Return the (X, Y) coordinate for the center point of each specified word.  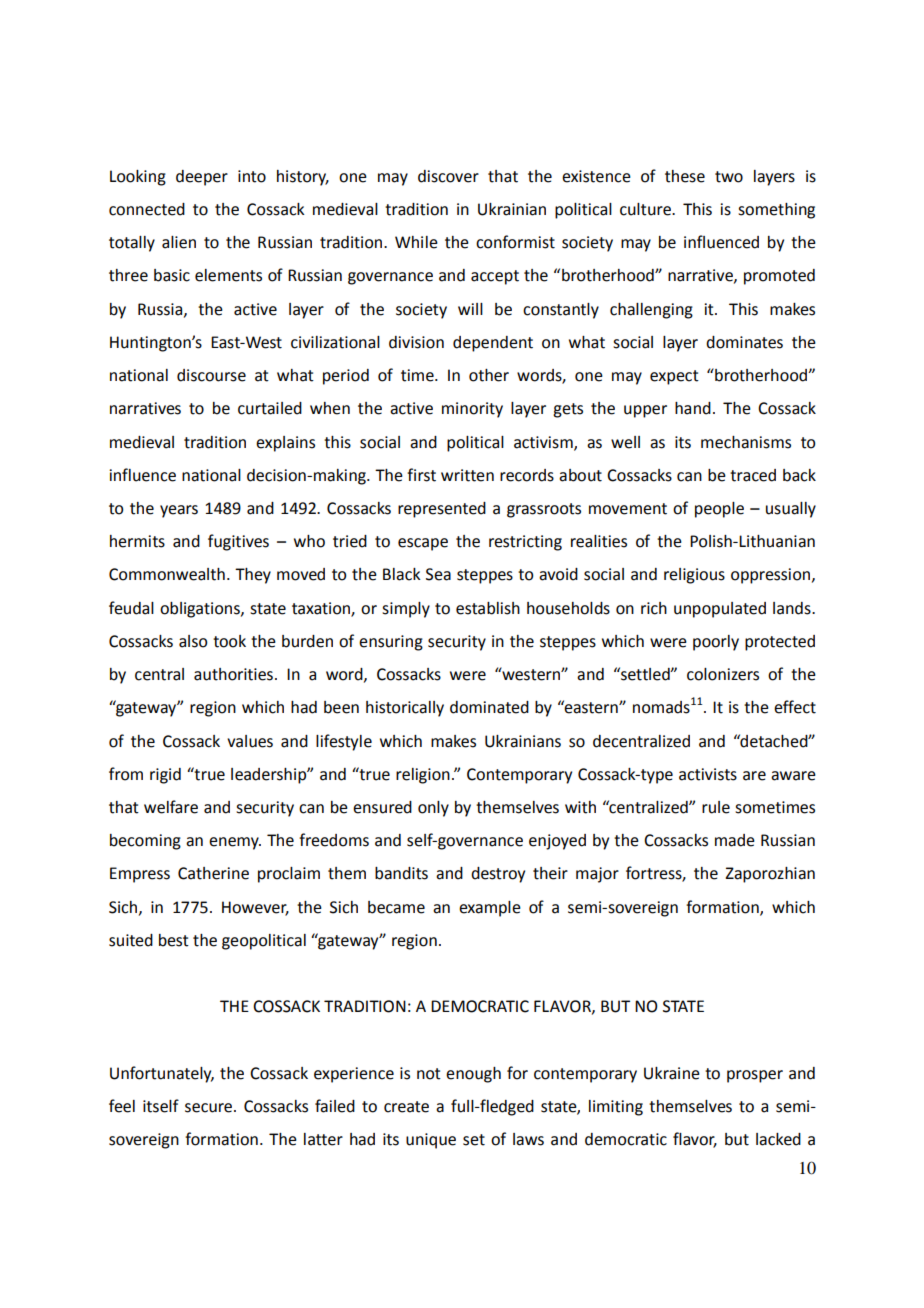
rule (716, 807)
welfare (171, 807)
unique (431, 1141)
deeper (202, 178)
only (433, 809)
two (729, 177)
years (179, 511)
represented (442, 510)
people (719, 510)
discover (448, 176)
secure (210, 1108)
